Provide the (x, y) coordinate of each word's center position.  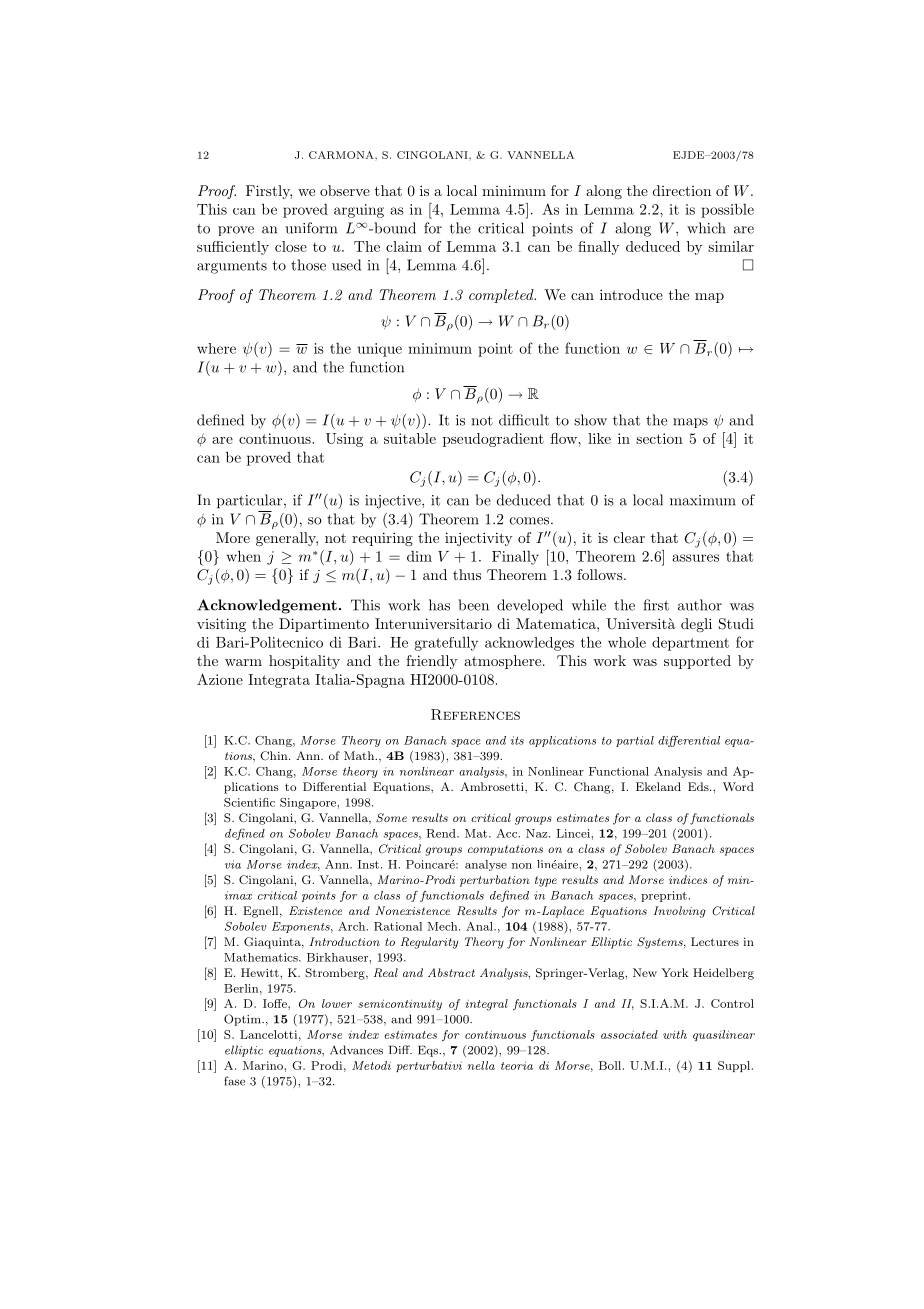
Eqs (429, 1051)
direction (682, 190)
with (675, 1034)
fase (234, 1081)
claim (404, 246)
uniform (311, 228)
